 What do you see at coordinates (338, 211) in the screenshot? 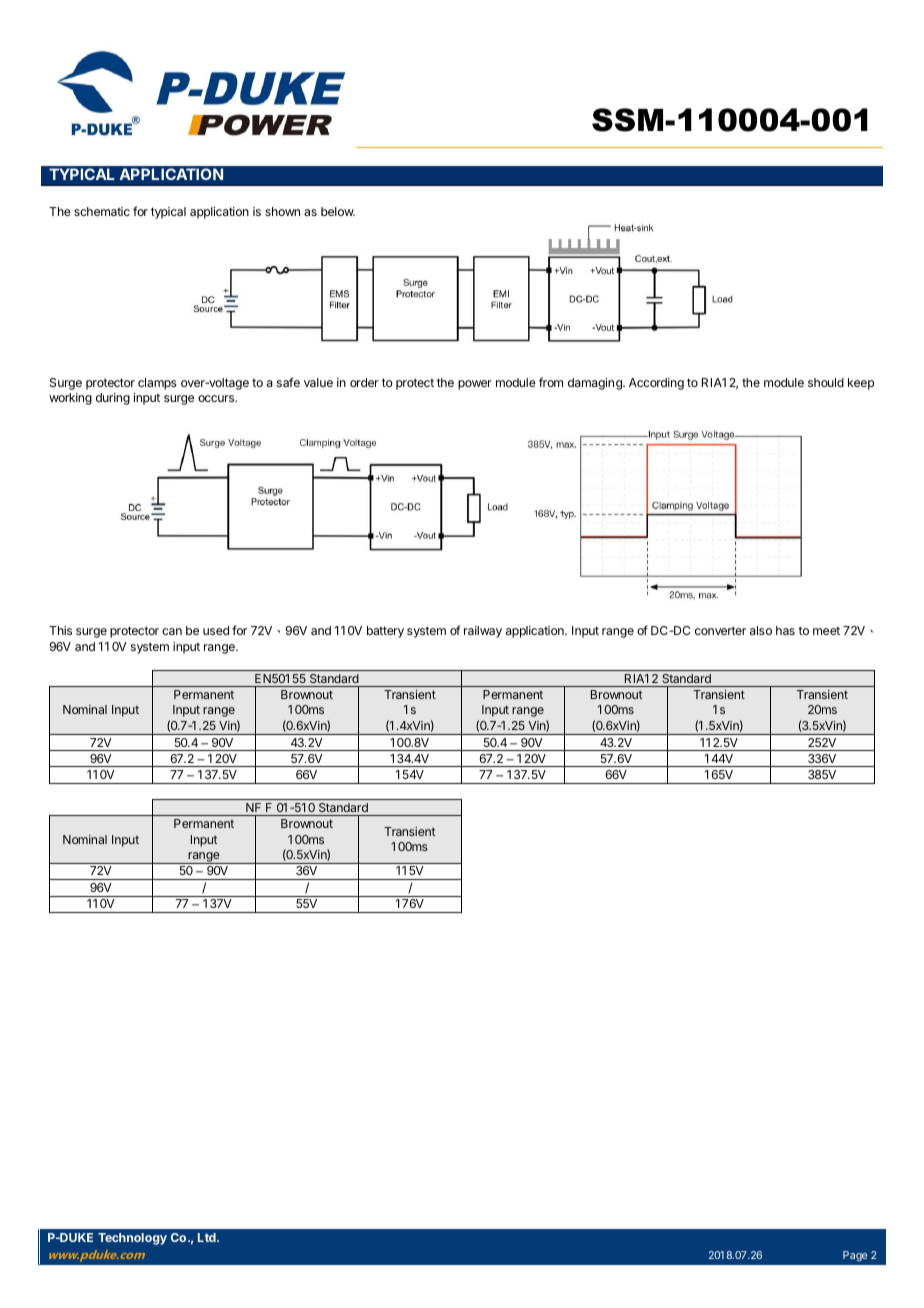
I see `below` at bounding box center [338, 211].
